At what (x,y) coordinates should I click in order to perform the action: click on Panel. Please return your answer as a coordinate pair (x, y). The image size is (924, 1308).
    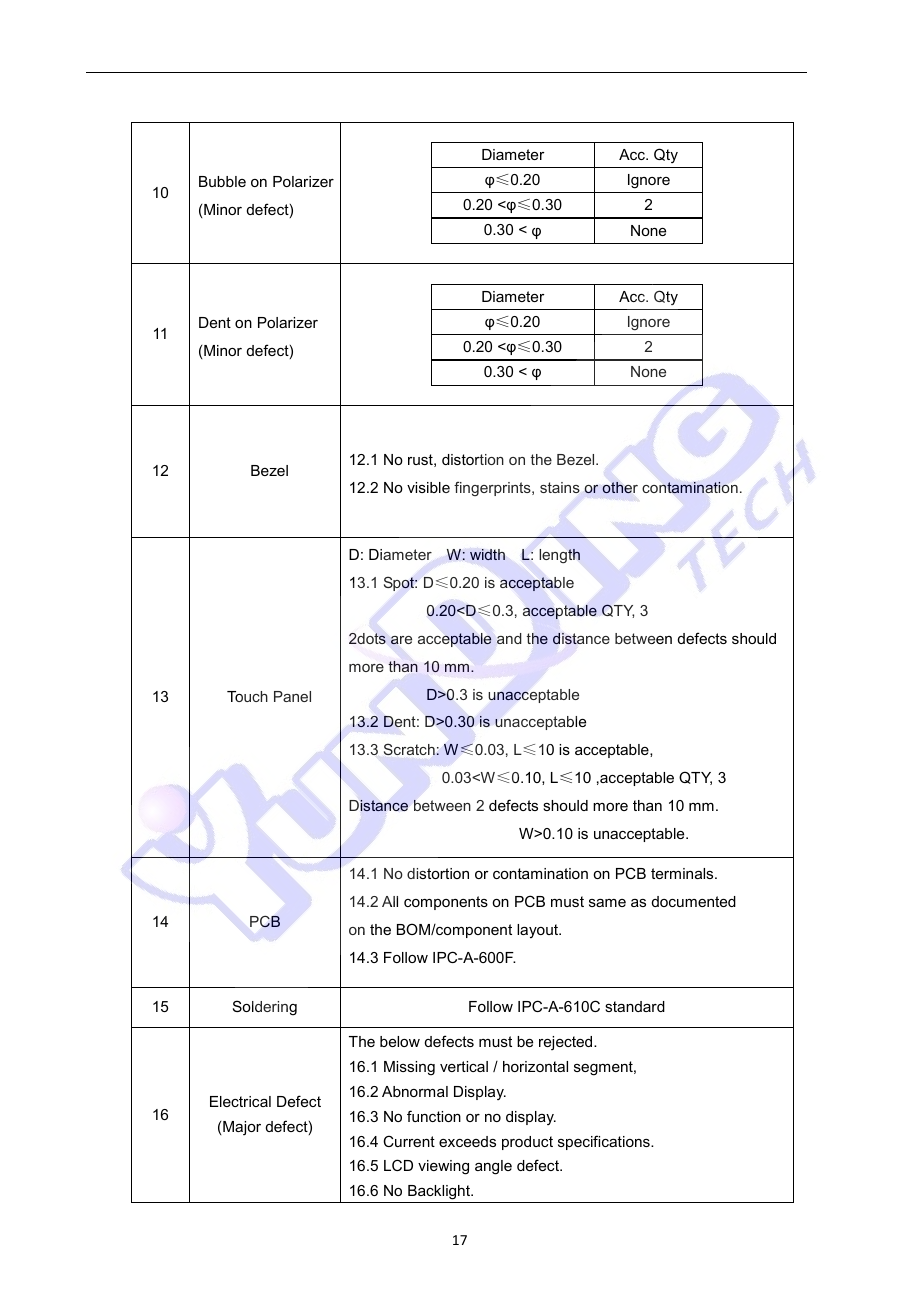
    Looking at the image, I should click on (292, 696).
